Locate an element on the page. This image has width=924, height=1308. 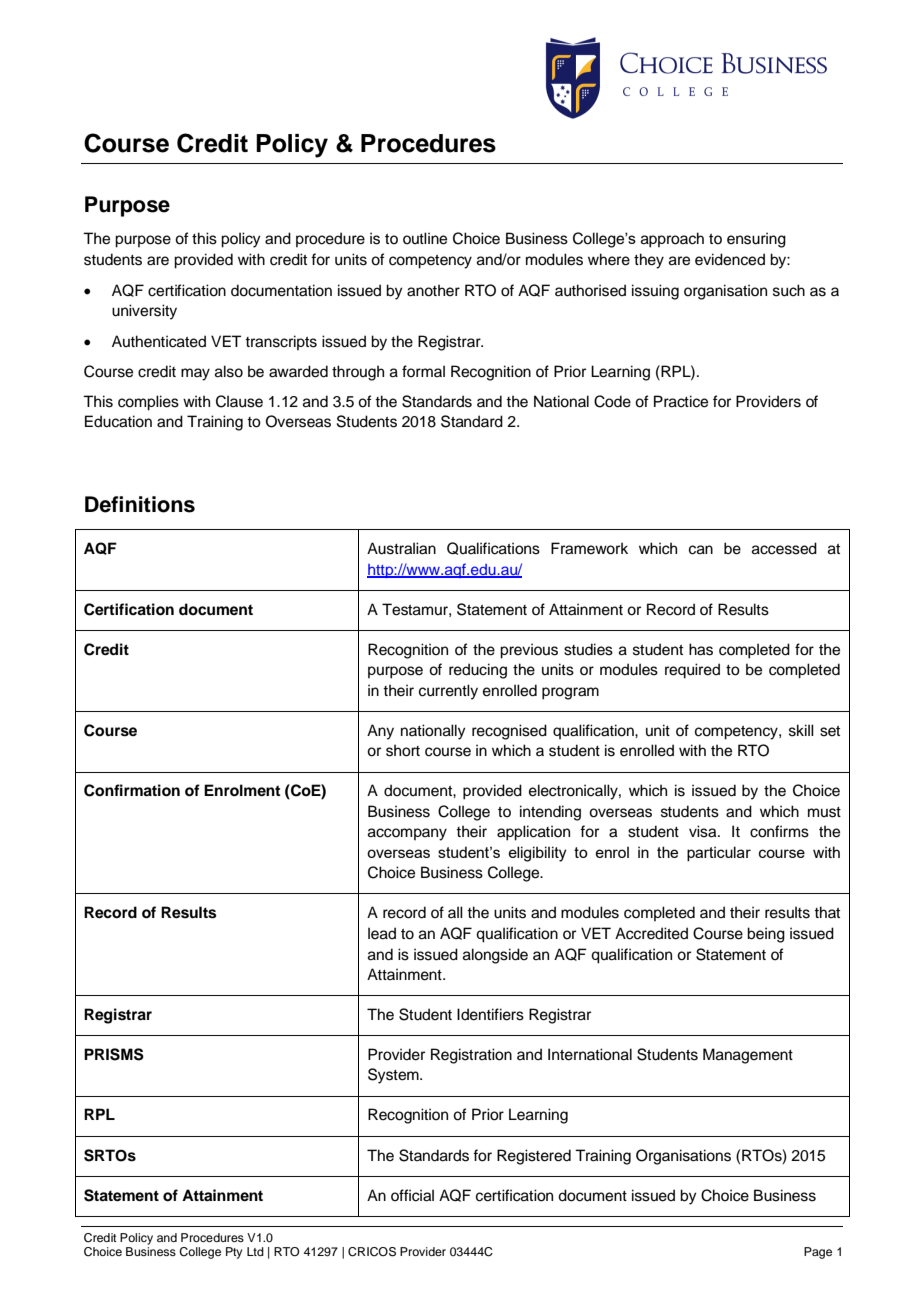
Pty is located at coordinates (234, 1253).
